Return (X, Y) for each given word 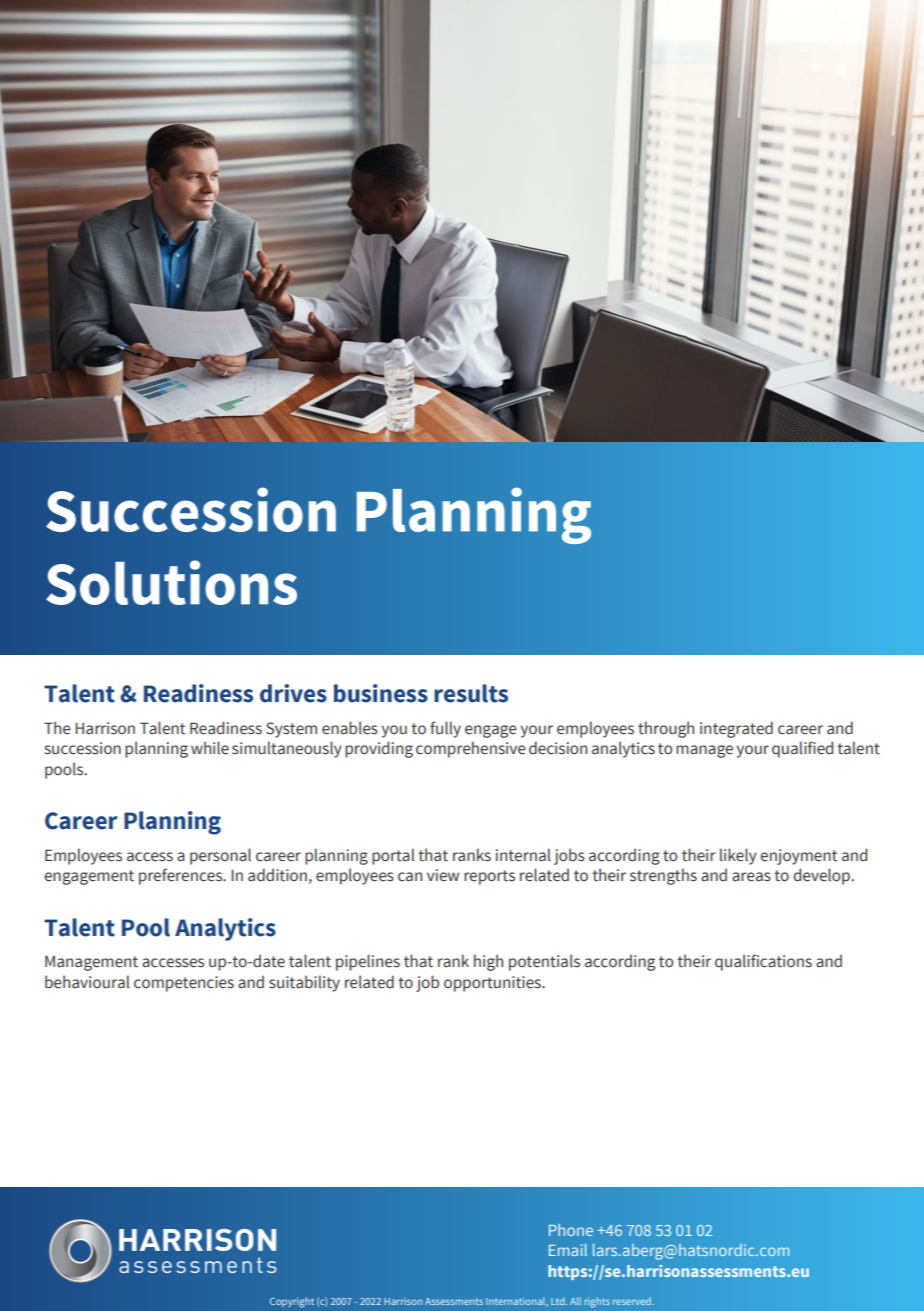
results (471, 693)
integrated (736, 729)
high (488, 962)
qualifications (763, 962)
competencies (184, 984)
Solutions (171, 582)
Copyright (292, 1302)
